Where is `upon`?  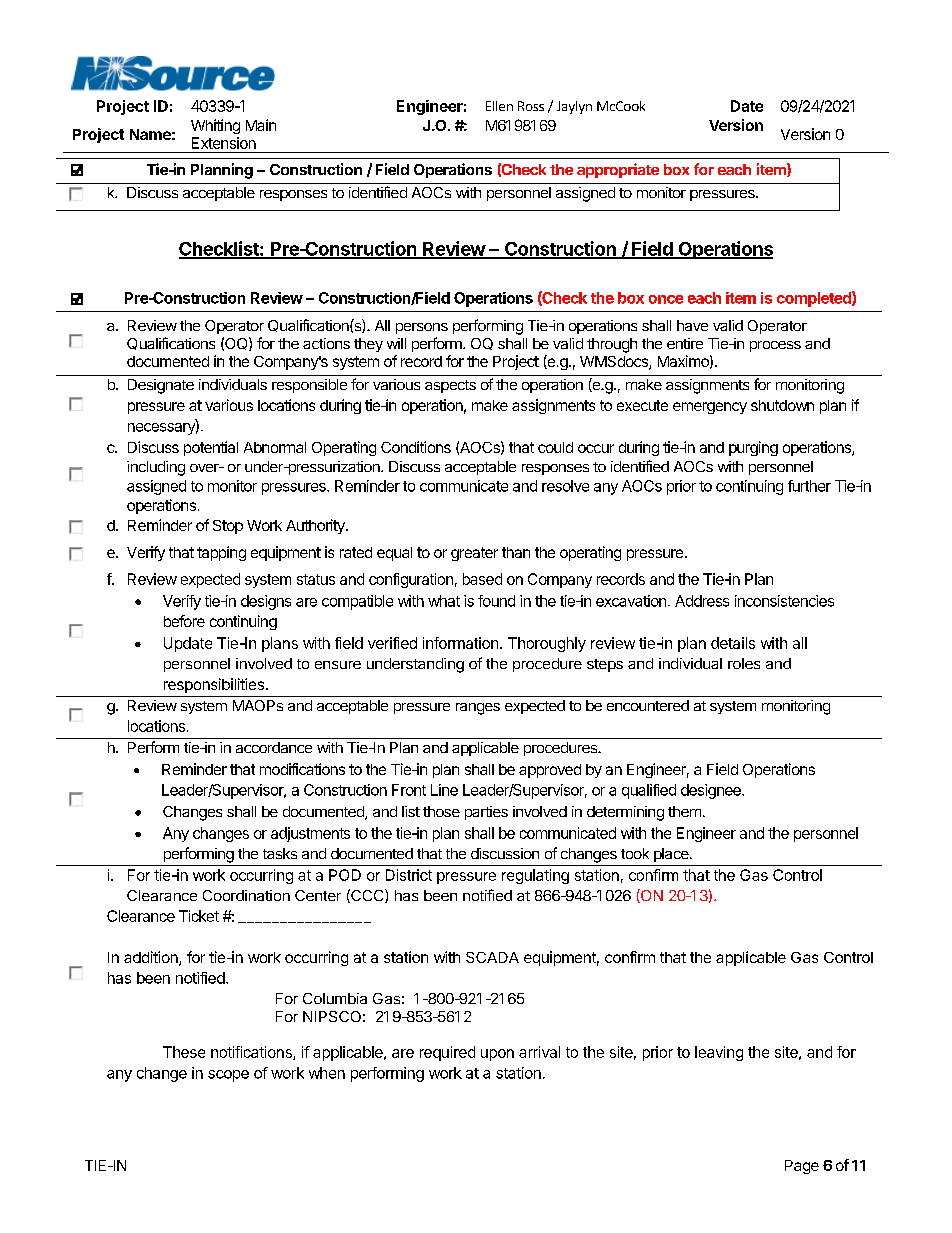 upon is located at coordinates (497, 1055).
